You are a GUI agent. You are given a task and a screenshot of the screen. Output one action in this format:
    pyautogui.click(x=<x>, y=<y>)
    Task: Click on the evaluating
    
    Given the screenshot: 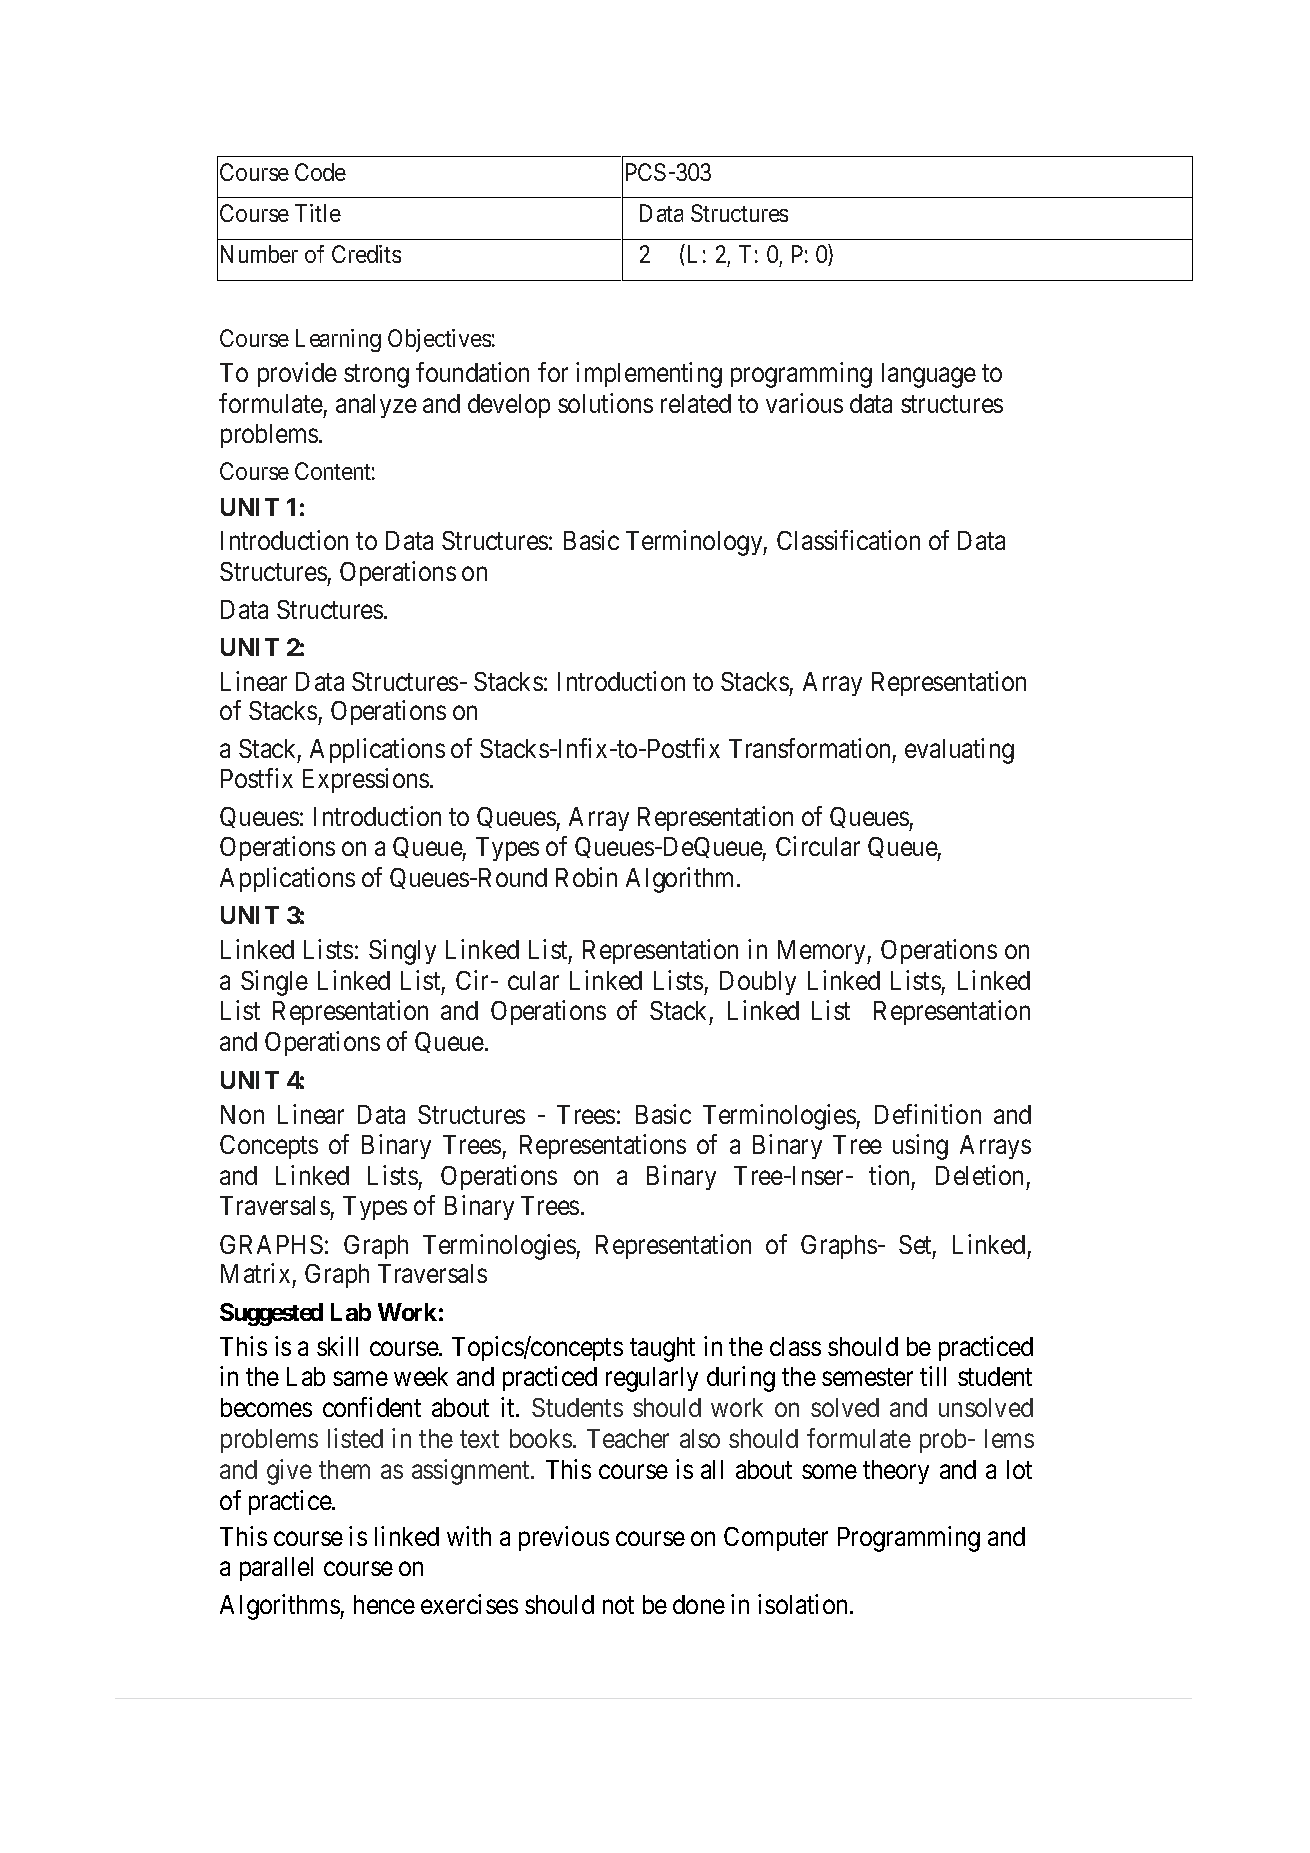 What is the action you would take?
    pyautogui.click(x=959, y=751)
